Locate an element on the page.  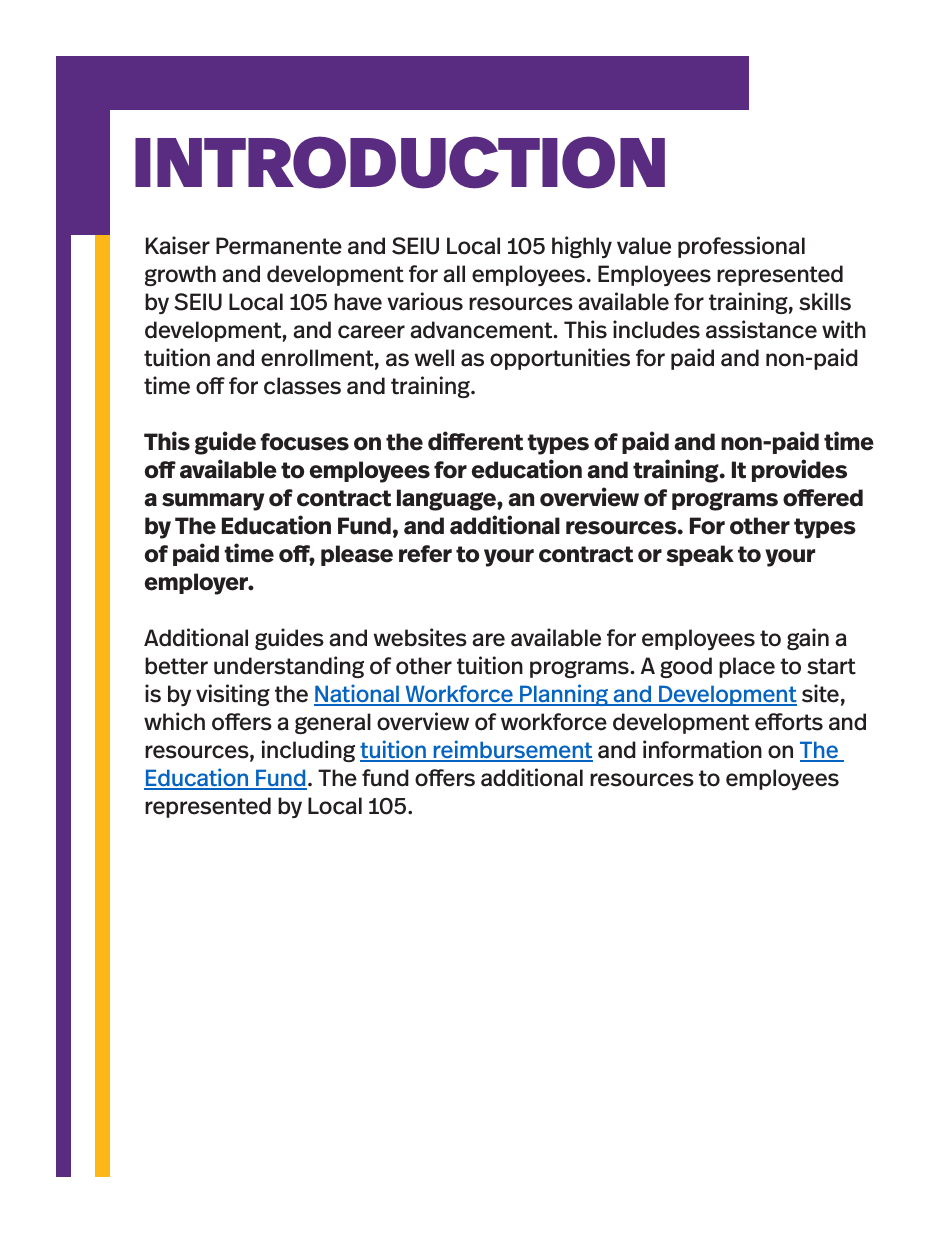
please is located at coordinates (357, 555).
